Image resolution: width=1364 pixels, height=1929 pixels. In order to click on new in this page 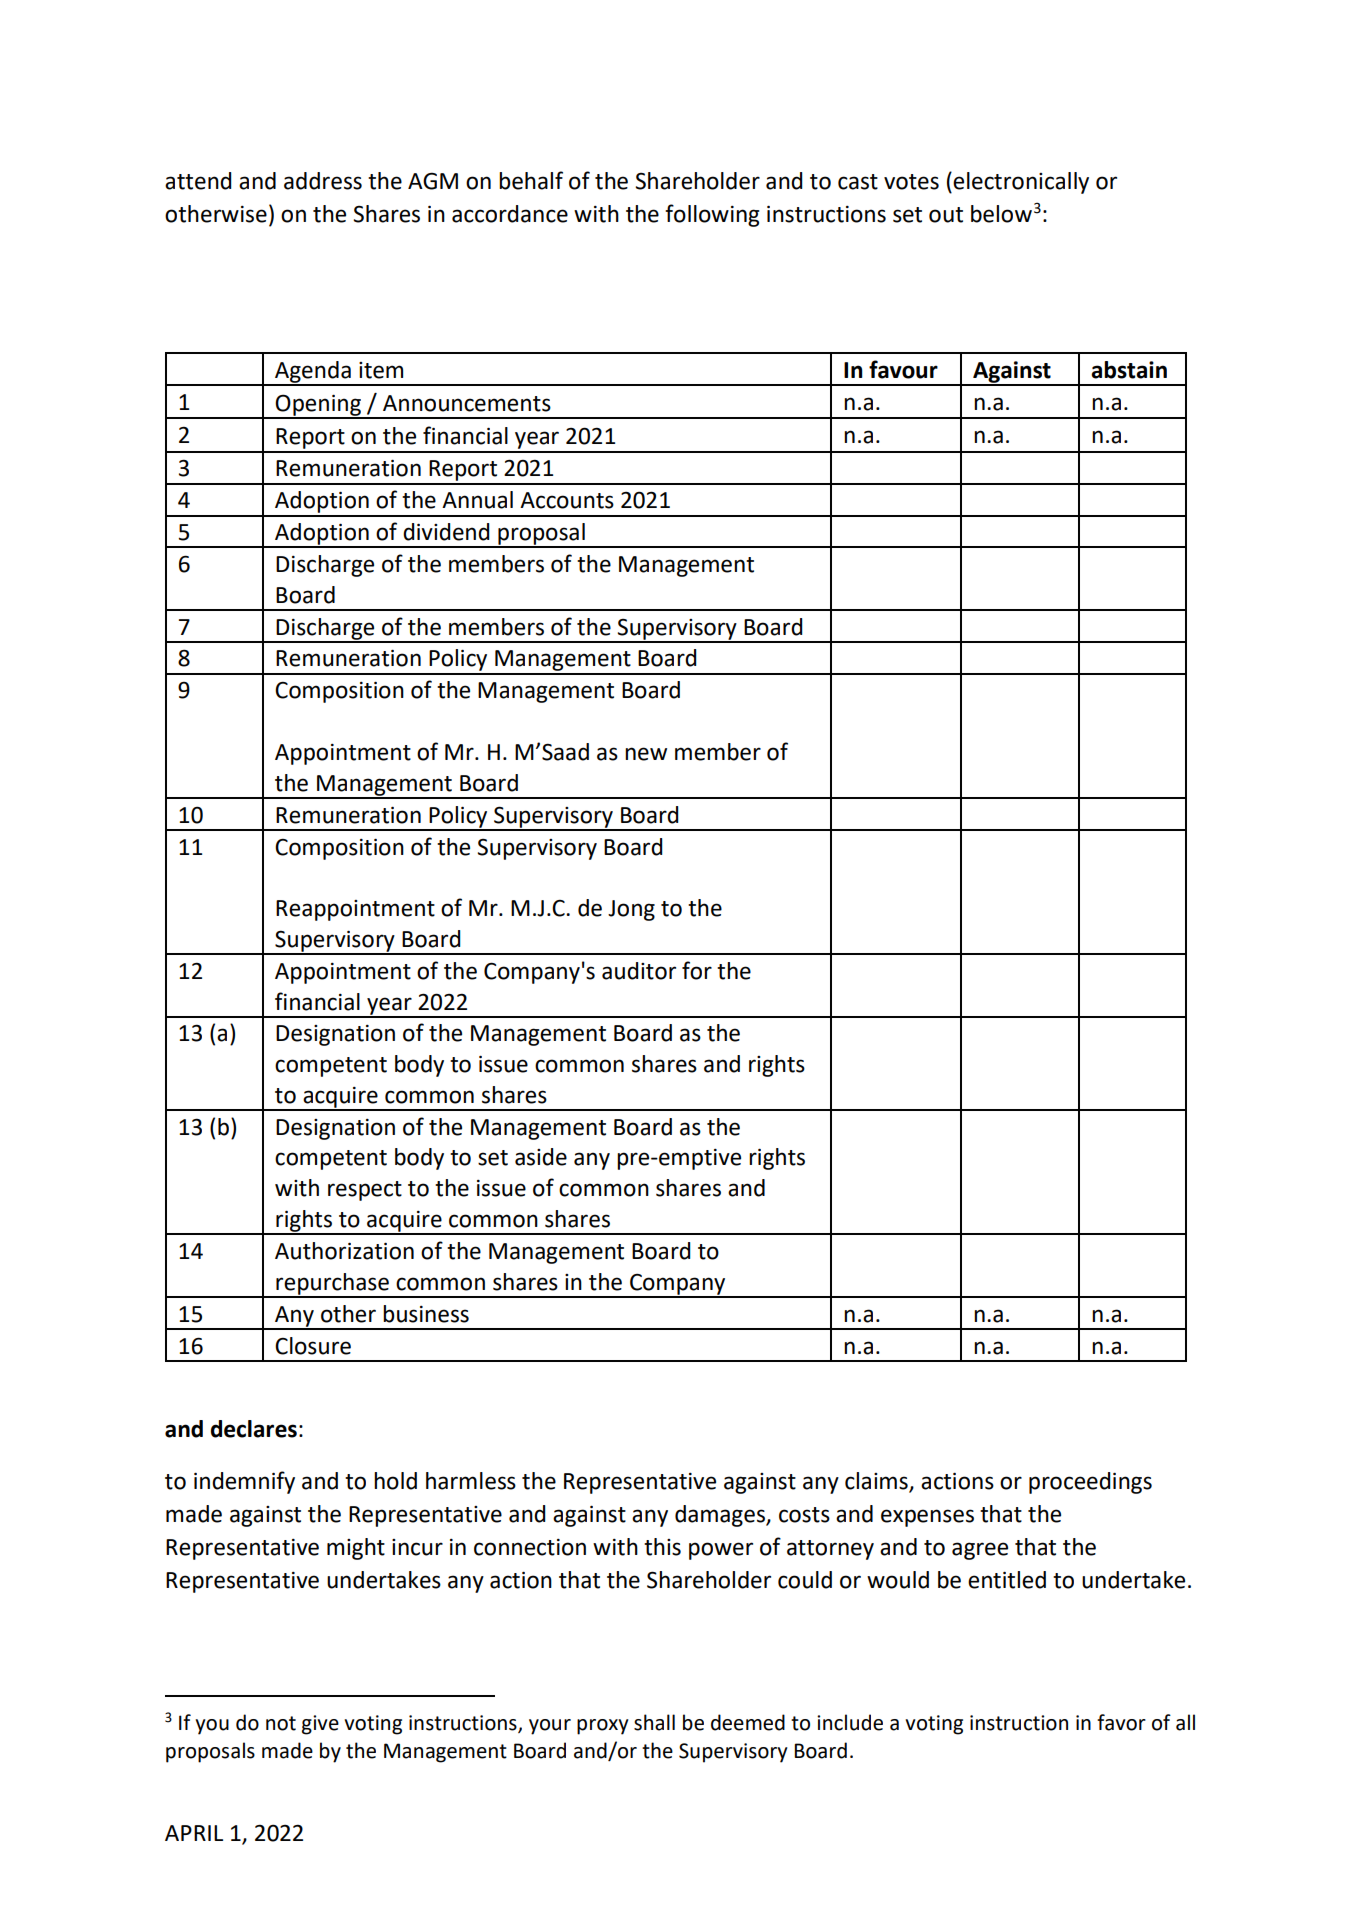, I will do `click(646, 754)`.
